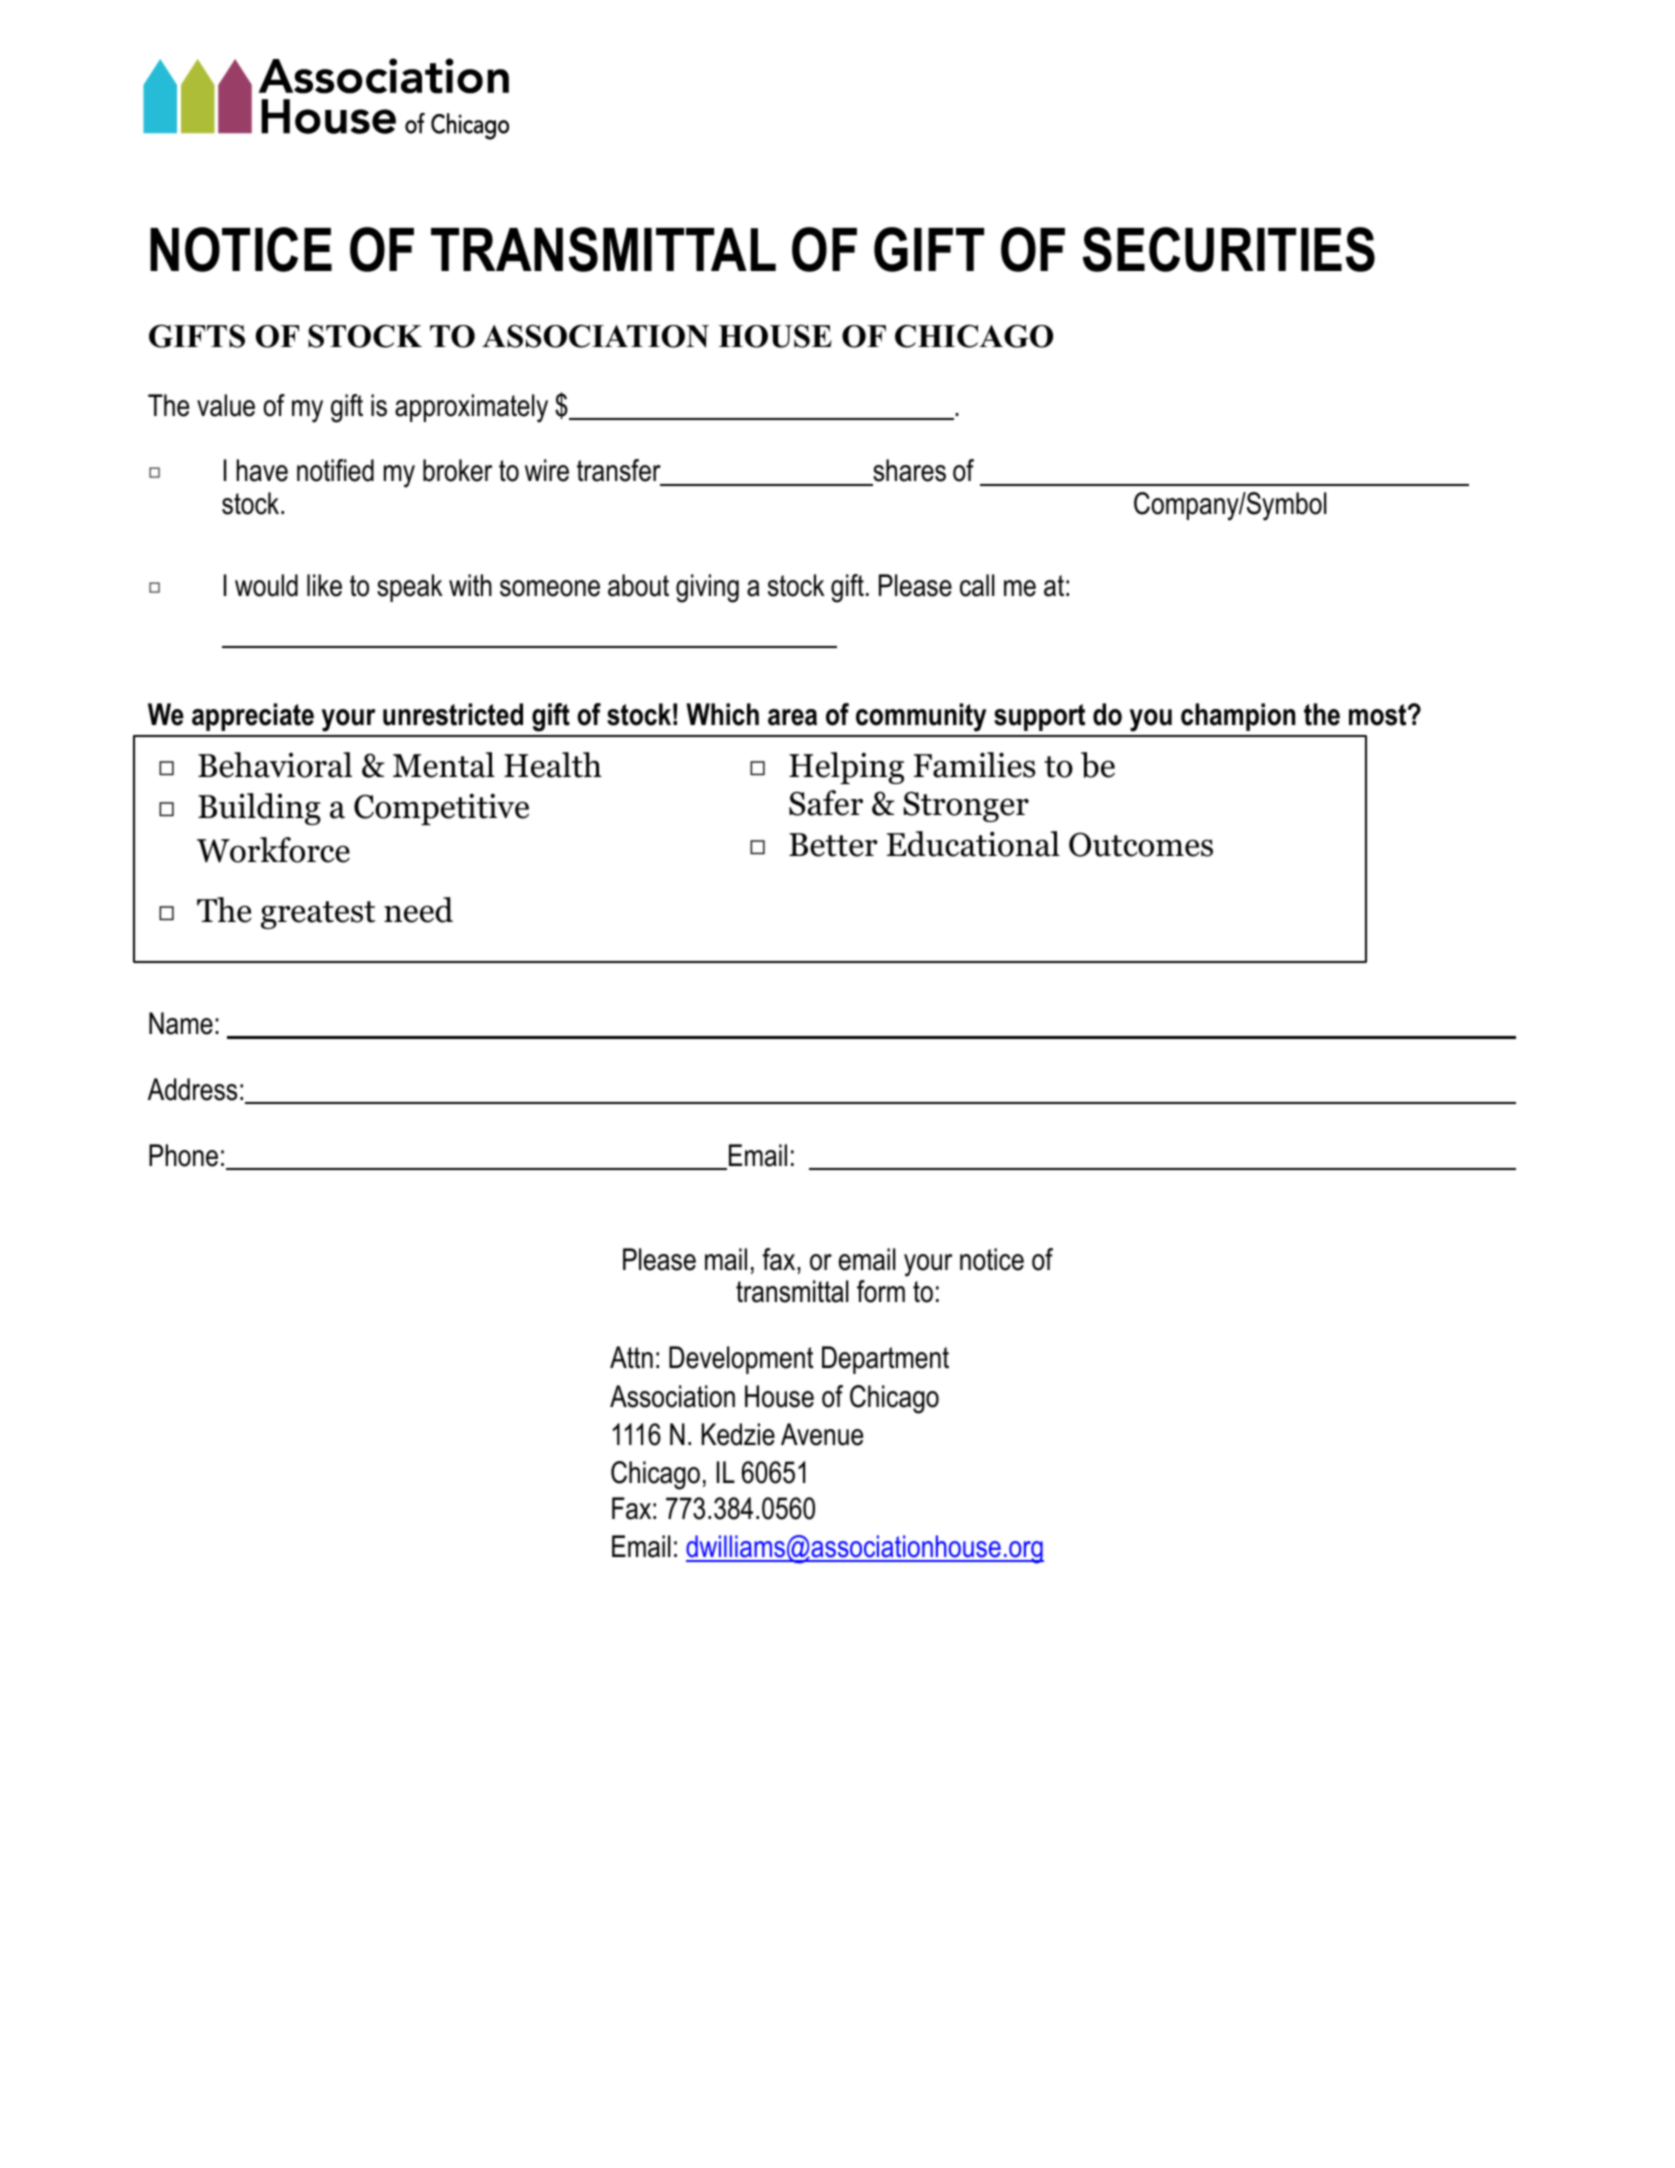  Describe the element at coordinates (833, 845) in the screenshot. I see `Better` at that location.
